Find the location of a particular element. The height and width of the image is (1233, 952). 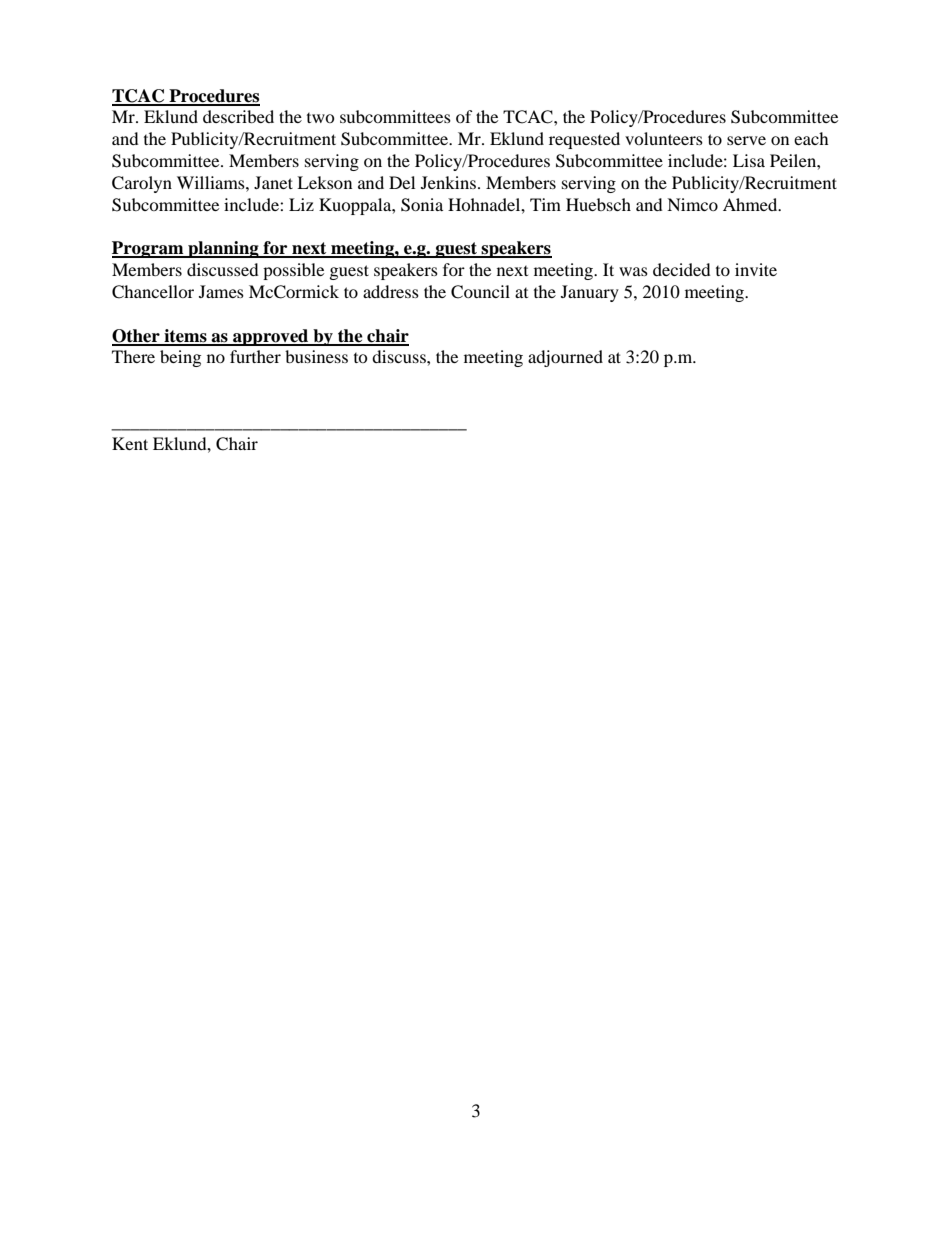

being is located at coordinates (180, 358).
